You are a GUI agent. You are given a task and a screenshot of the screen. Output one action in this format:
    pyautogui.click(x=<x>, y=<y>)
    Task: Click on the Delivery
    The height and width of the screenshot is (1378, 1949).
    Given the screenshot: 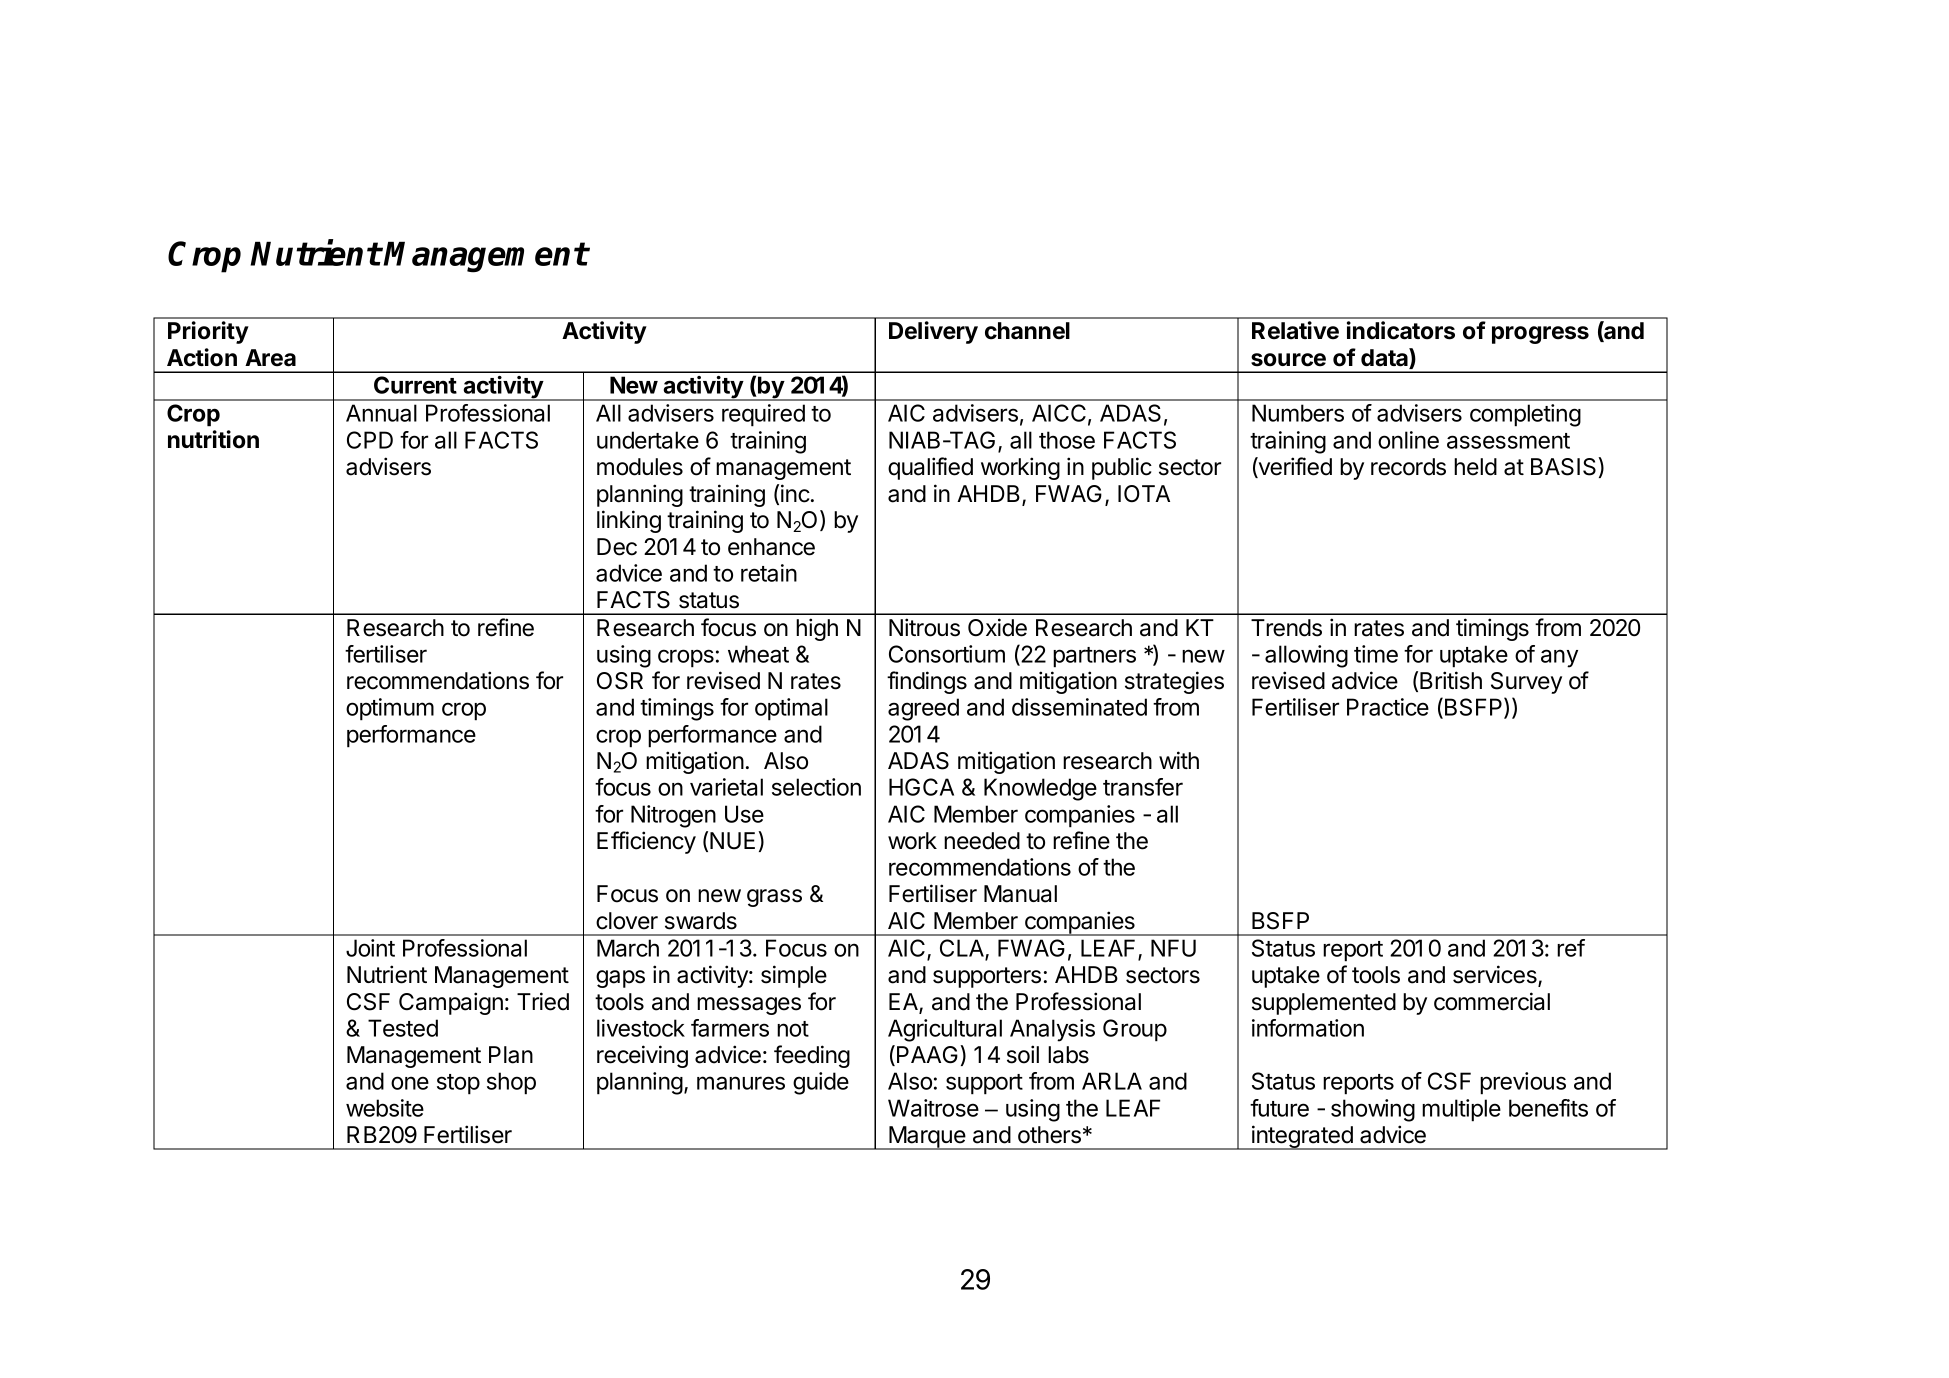 What is the action you would take?
    pyautogui.click(x=933, y=332)
